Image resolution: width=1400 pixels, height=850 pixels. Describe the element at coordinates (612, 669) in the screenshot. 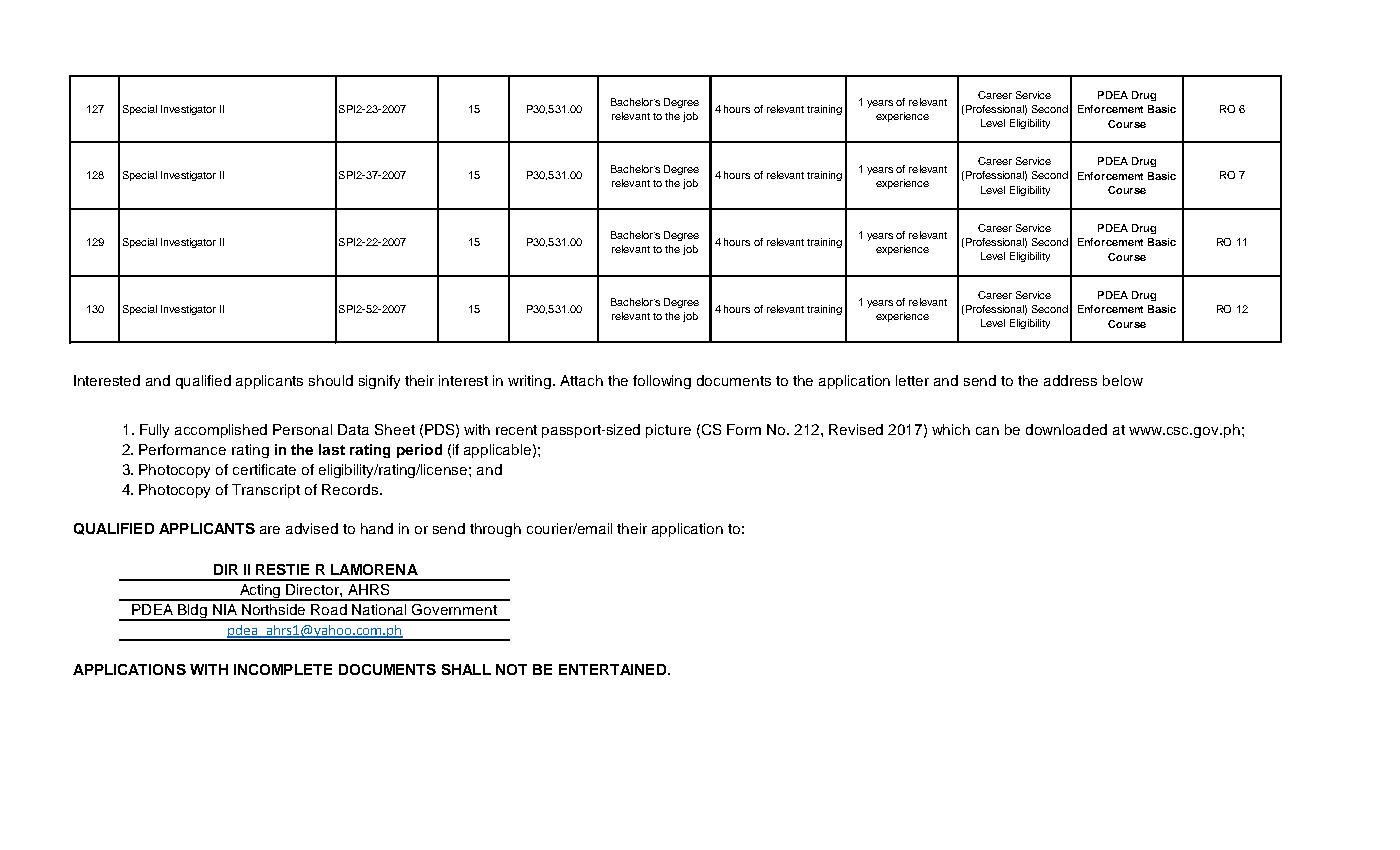

I see `ENTERTAINED` at that location.
